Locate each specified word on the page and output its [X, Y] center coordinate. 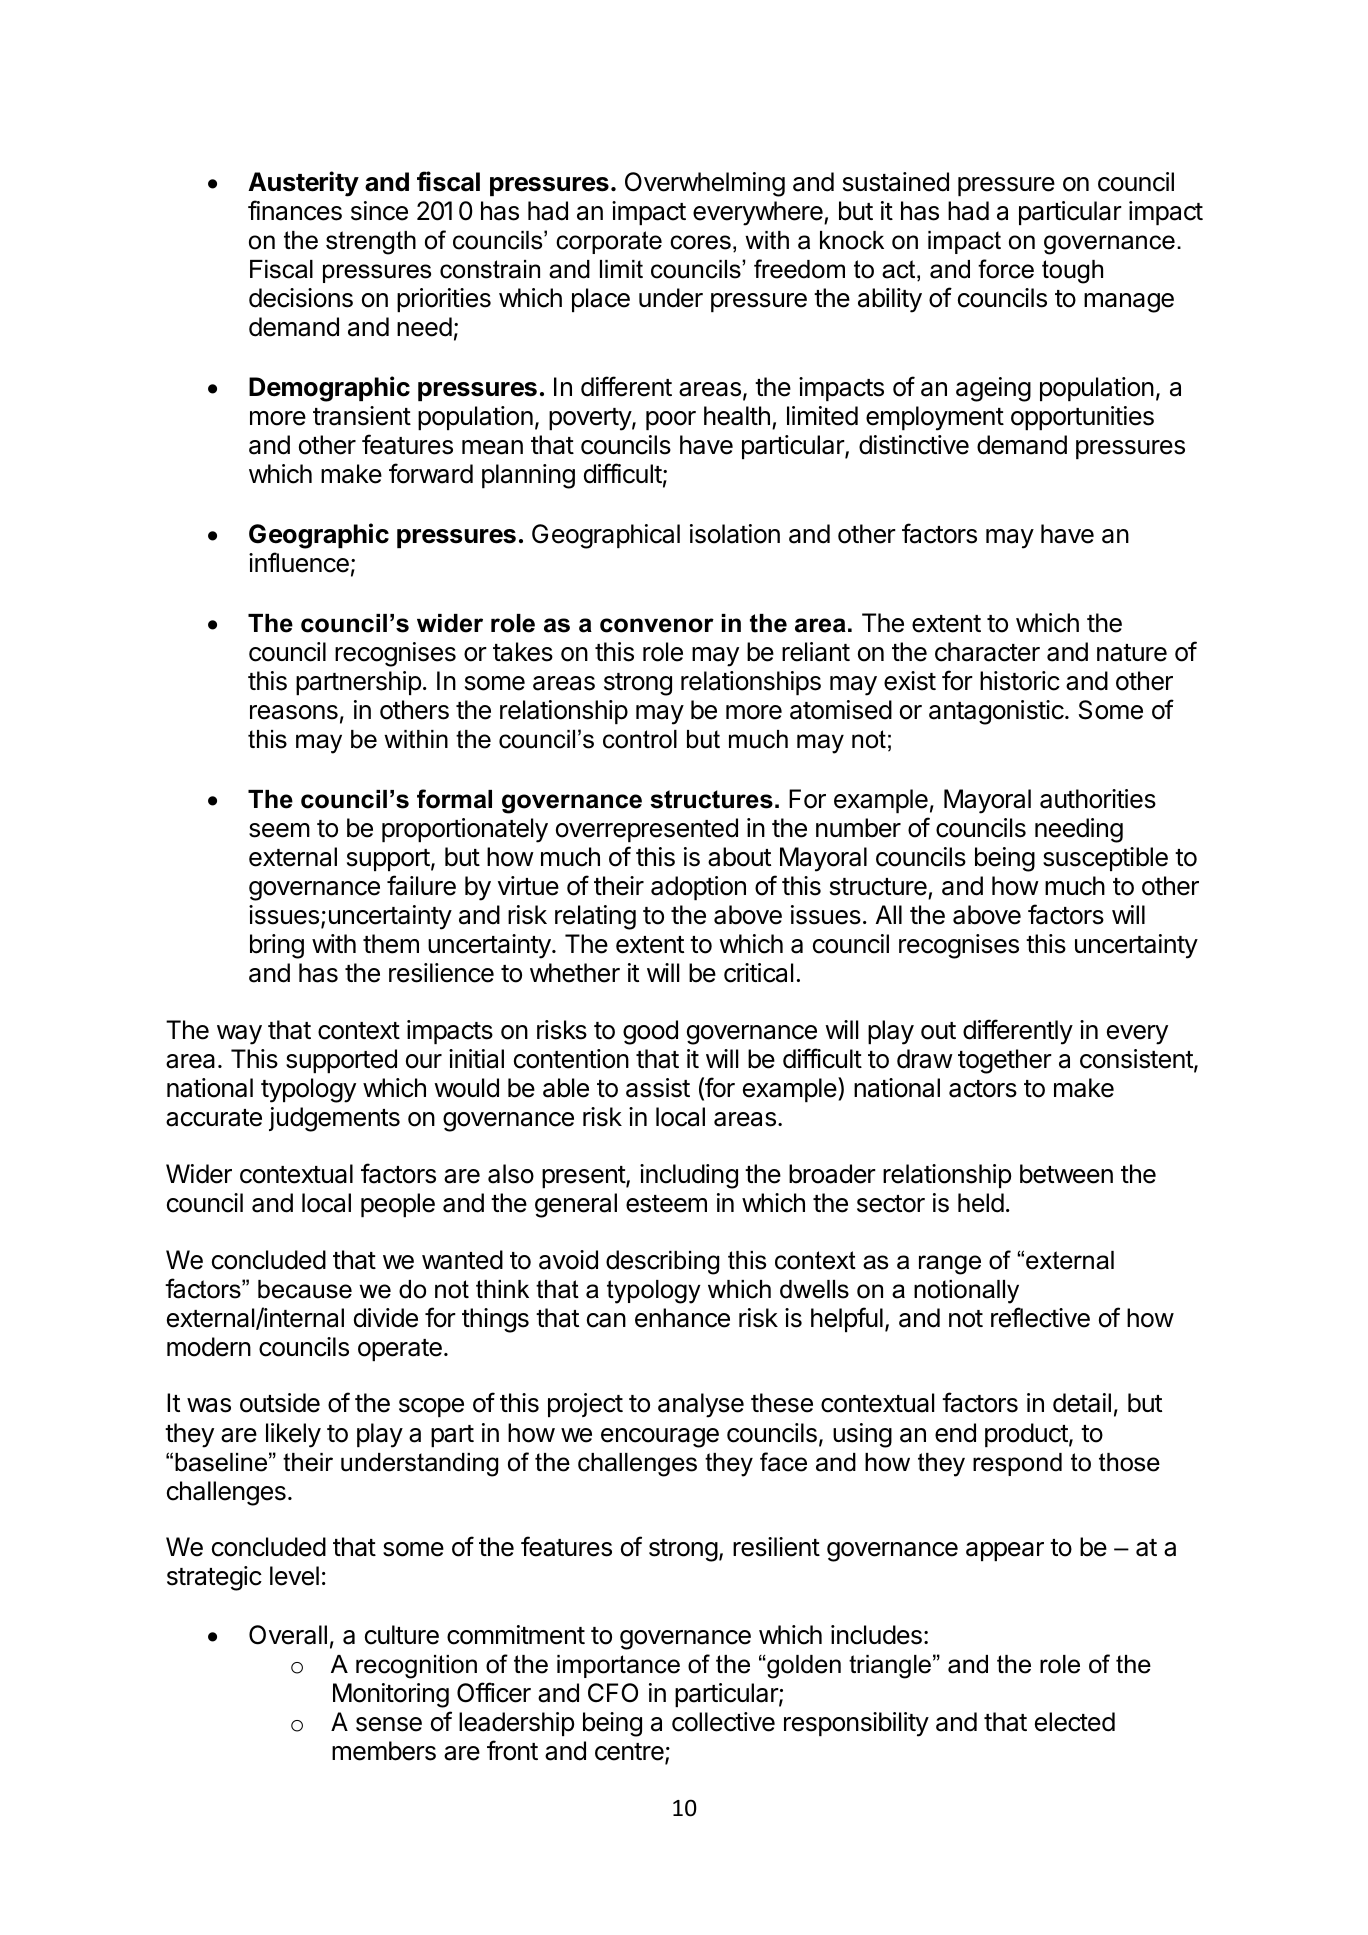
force [1006, 269]
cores [700, 242]
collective [723, 1722]
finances [295, 210]
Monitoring [391, 1695]
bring [277, 946]
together [1005, 1061]
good [650, 1032]
